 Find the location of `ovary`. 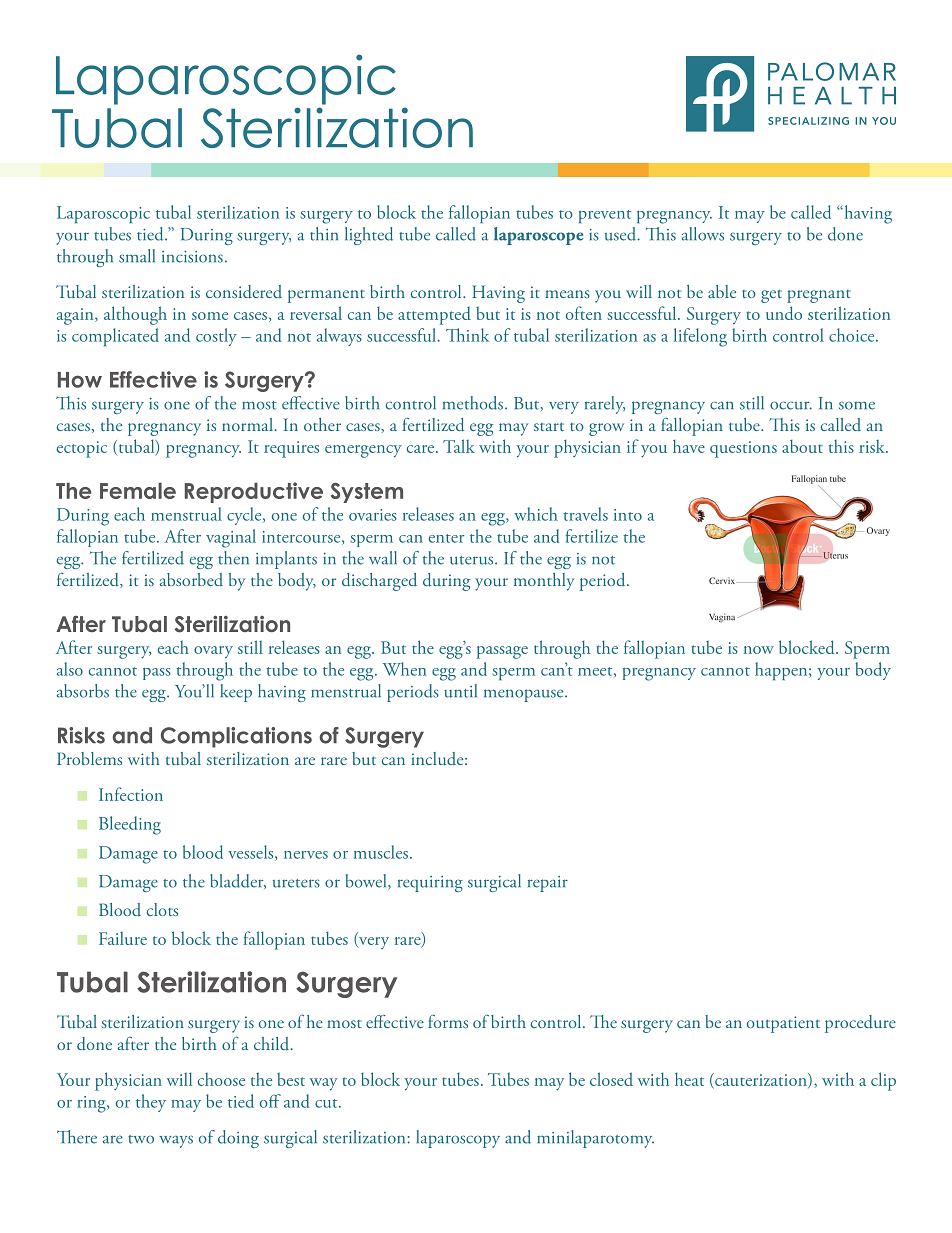

ovary is located at coordinates (213, 652).
